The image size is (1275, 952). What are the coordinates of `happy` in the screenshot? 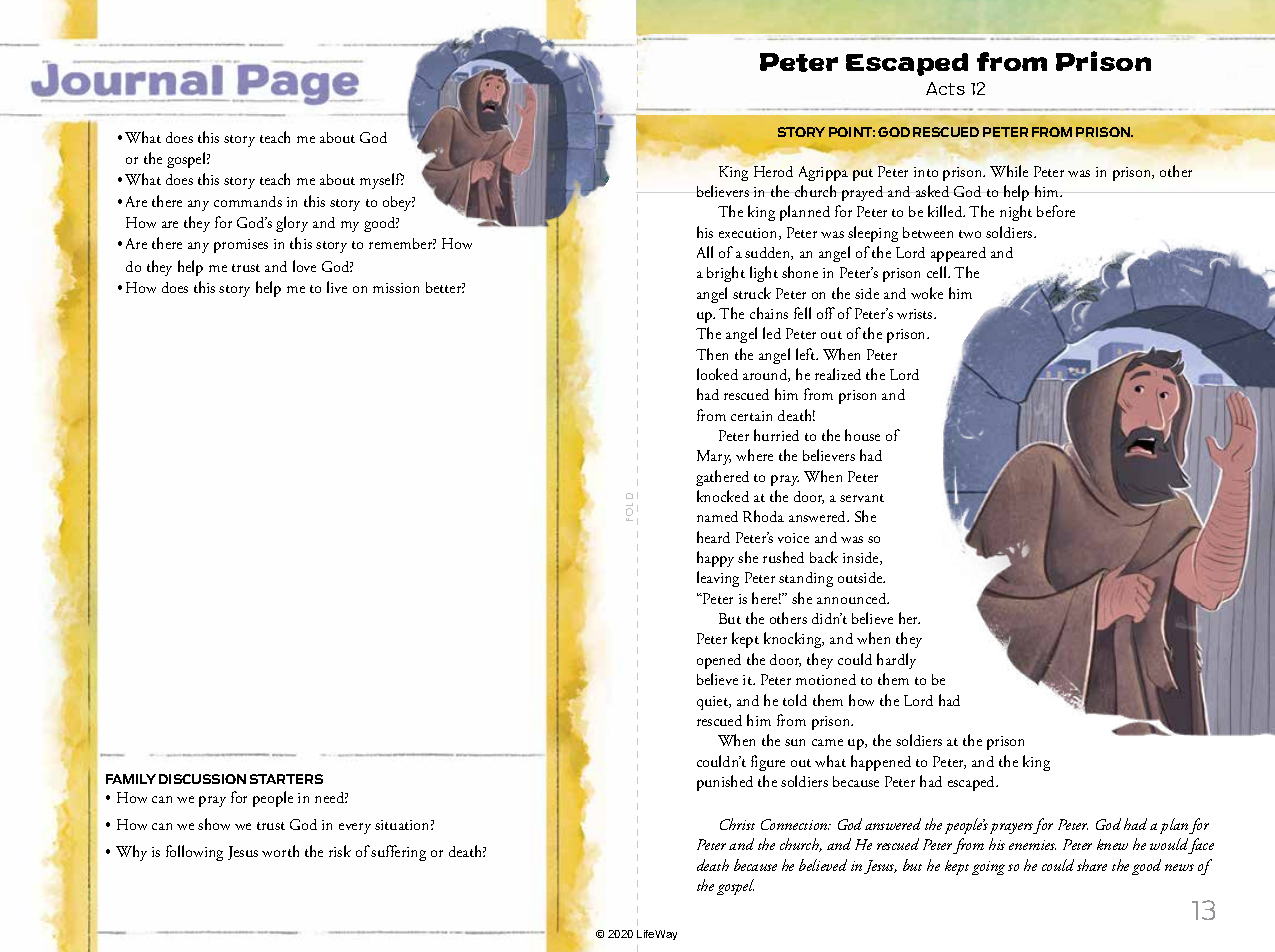 It's located at (715, 559).
